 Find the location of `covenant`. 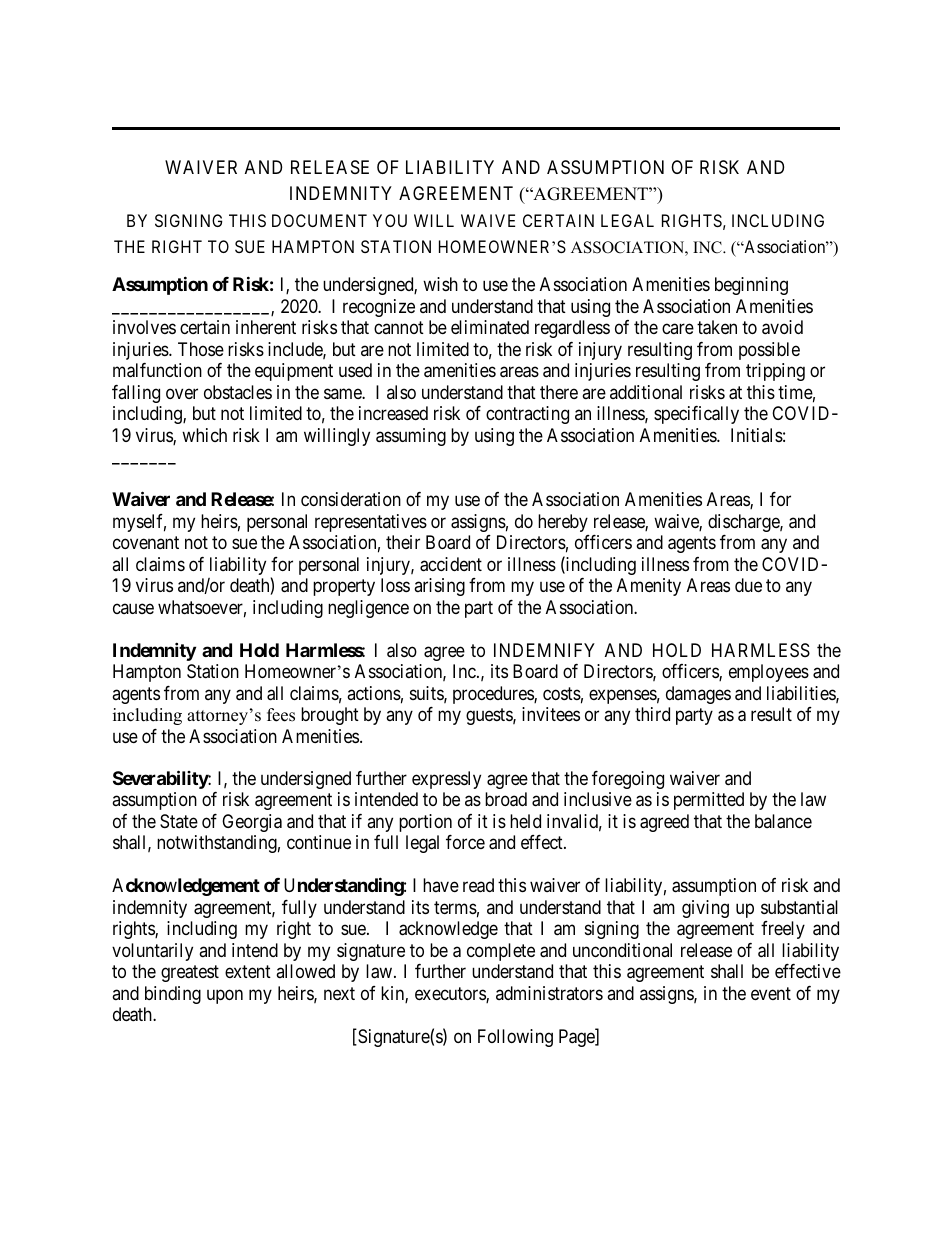

covenant is located at coordinates (146, 542).
